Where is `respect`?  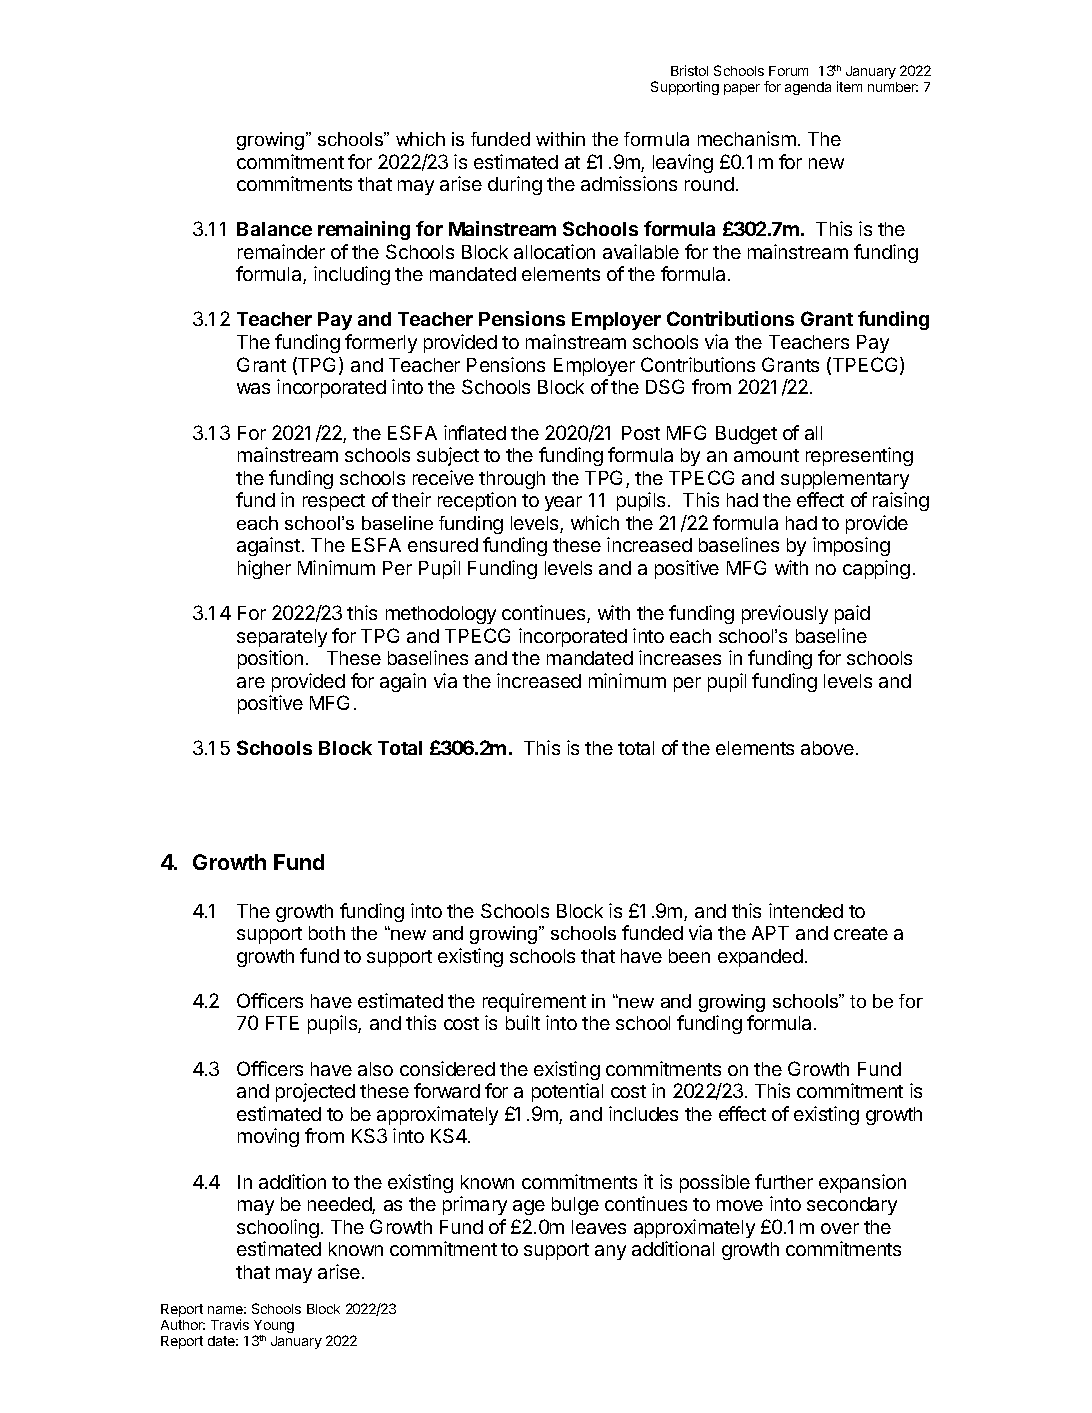 respect is located at coordinates (334, 502).
